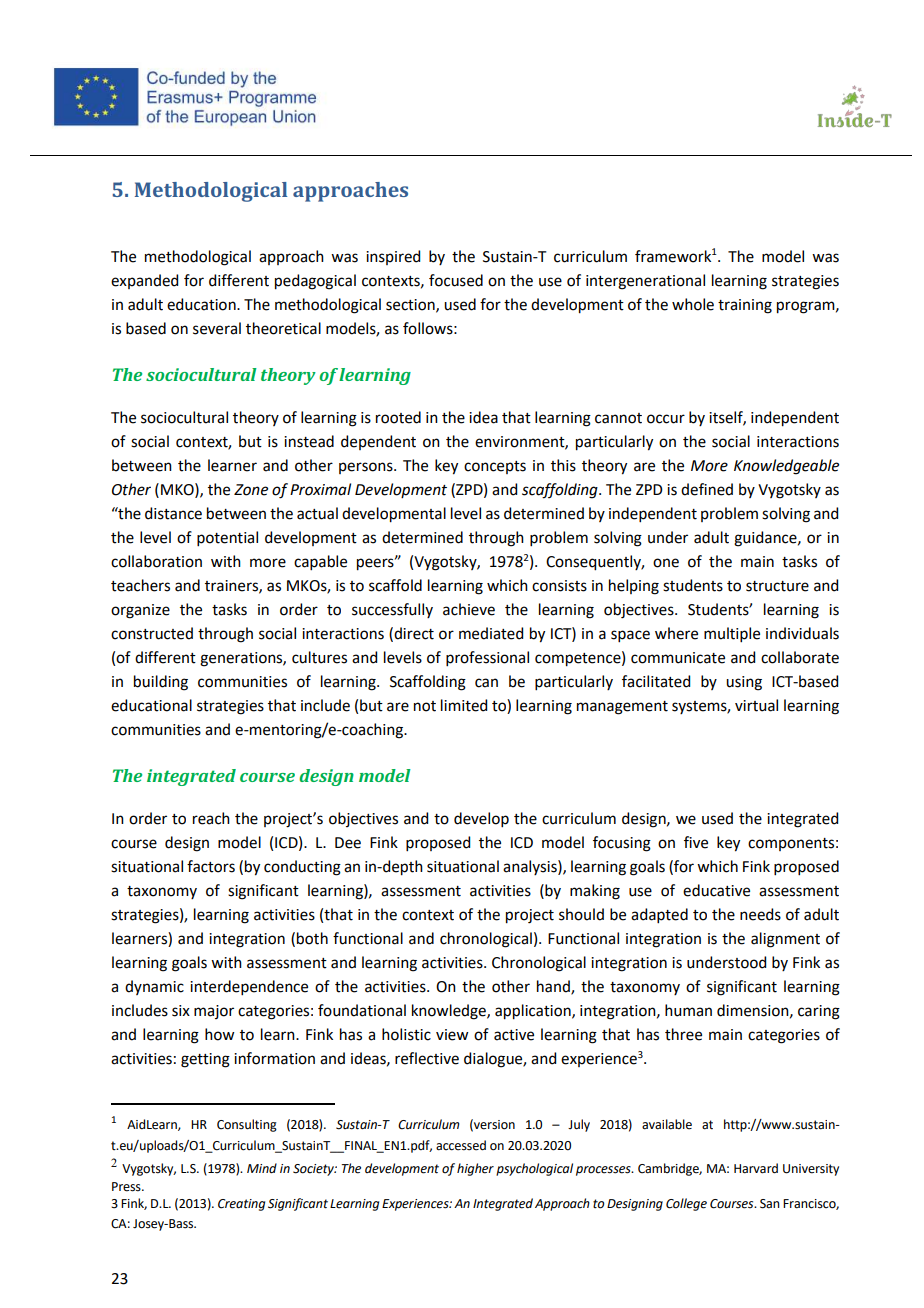  I want to click on several, so click(217, 328).
